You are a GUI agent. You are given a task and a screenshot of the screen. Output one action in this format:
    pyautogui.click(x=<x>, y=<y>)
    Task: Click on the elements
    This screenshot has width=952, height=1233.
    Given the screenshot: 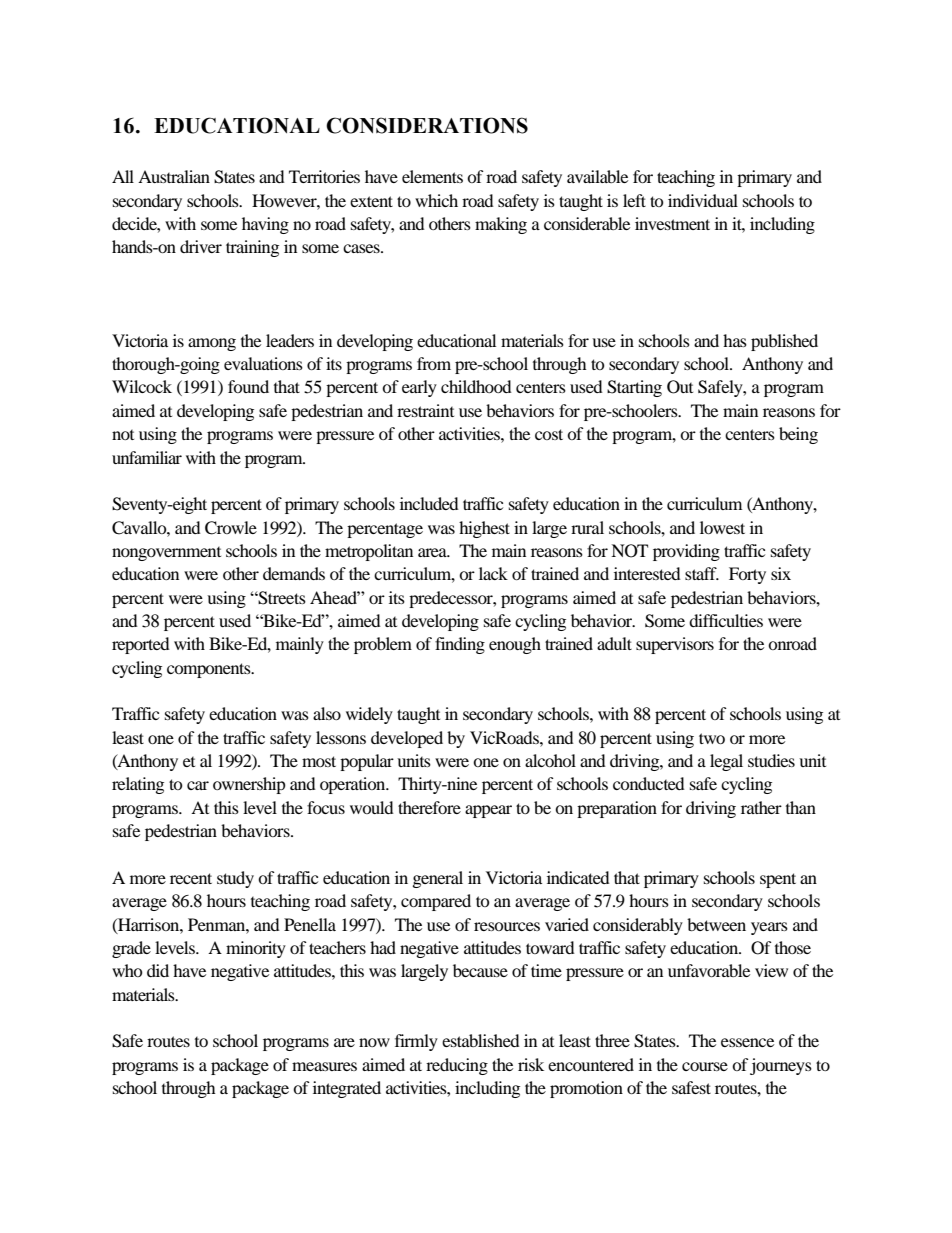 What is the action you would take?
    pyautogui.click(x=432, y=176)
